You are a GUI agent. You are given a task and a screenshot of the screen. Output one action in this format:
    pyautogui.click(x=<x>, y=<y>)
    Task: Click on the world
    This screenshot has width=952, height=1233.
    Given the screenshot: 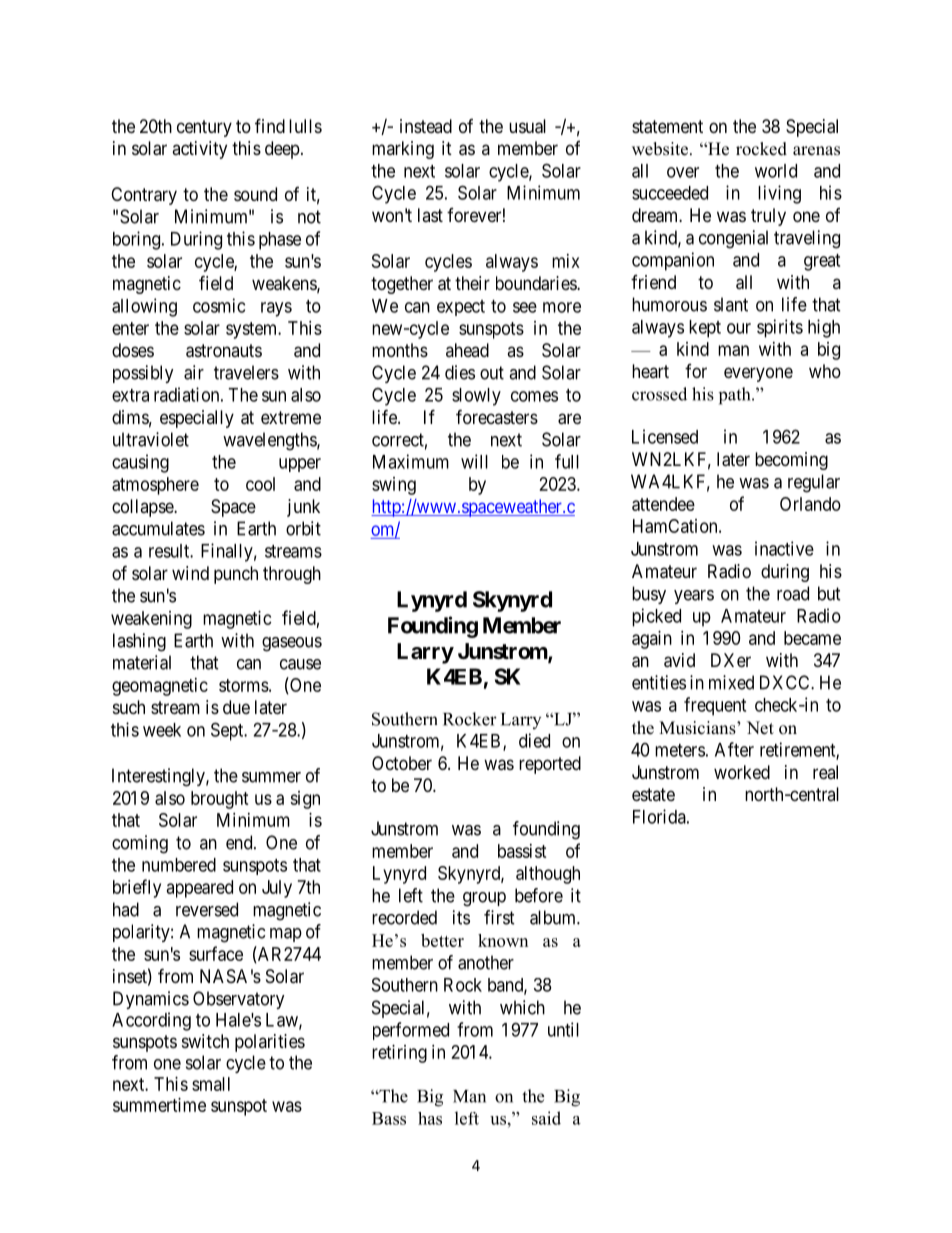 What is the action you would take?
    pyautogui.click(x=776, y=171)
